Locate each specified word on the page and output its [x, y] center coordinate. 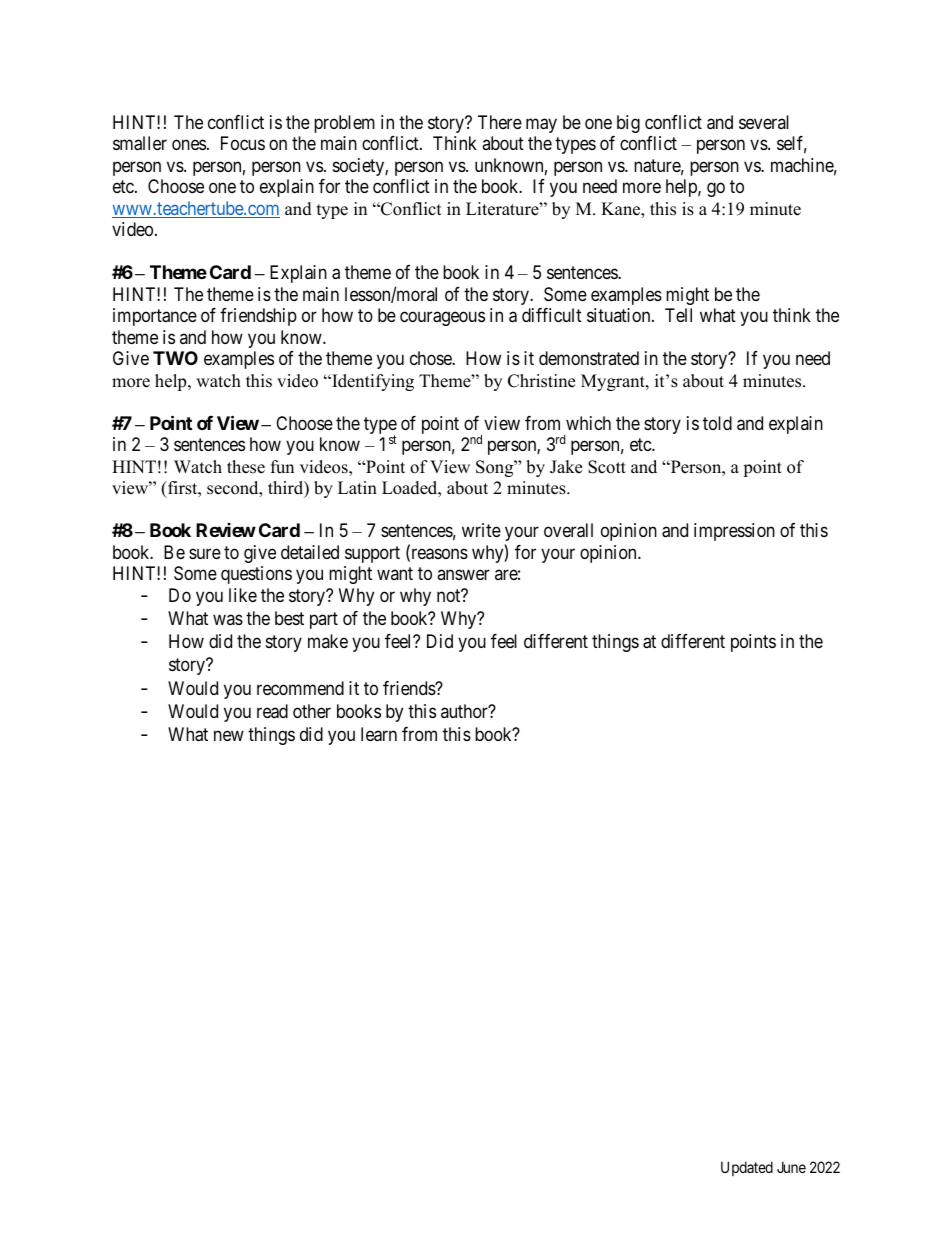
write [481, 530]
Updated [747, 1168]
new [229, 736]
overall [568, 530]
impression [734, 532]
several [764, 122]
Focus [243, 143]
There [500, 122]
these [246, 467]
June [791, 1167]
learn [379, 734]
